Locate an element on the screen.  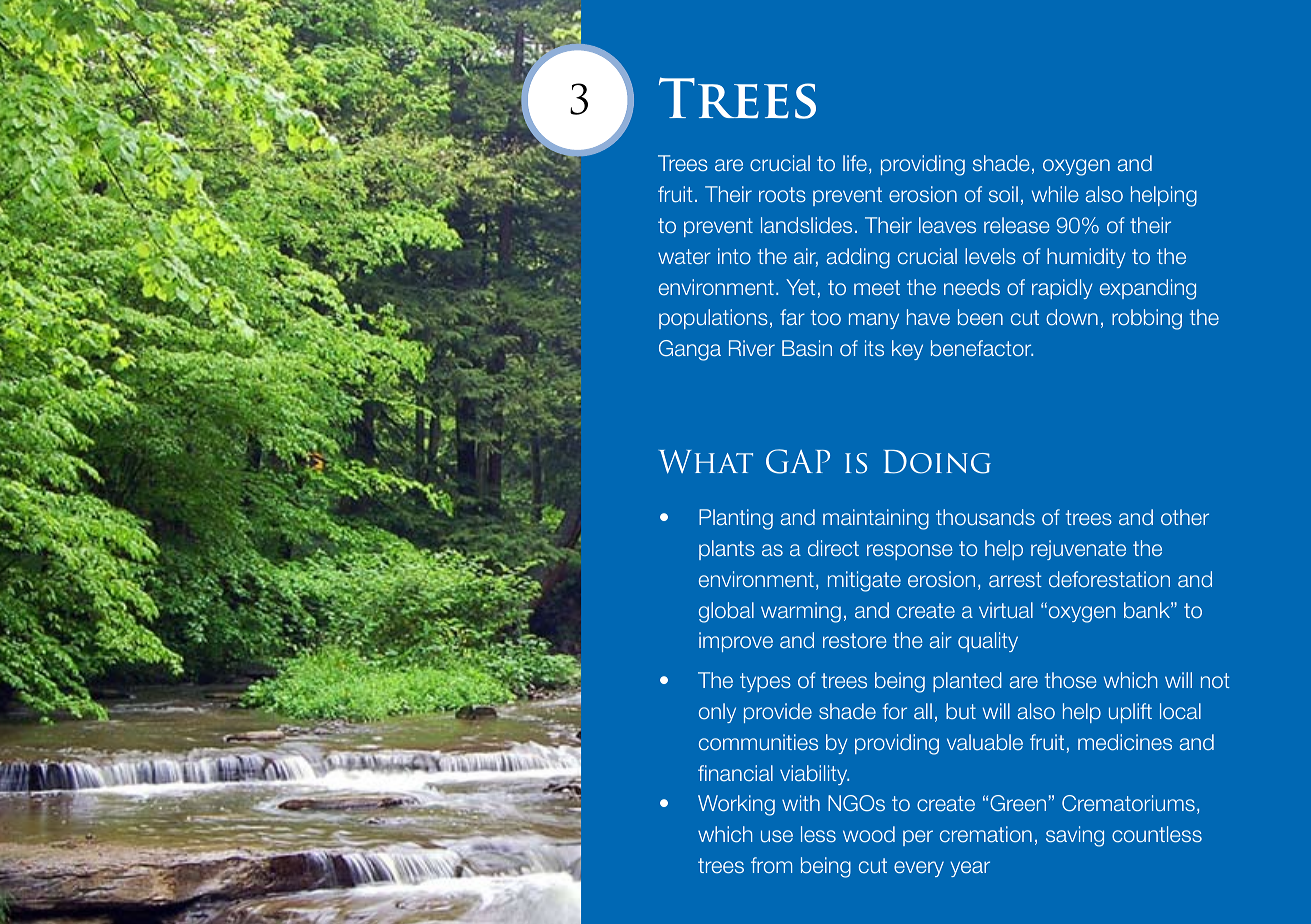
while is located at coordinates (1055, 194).
